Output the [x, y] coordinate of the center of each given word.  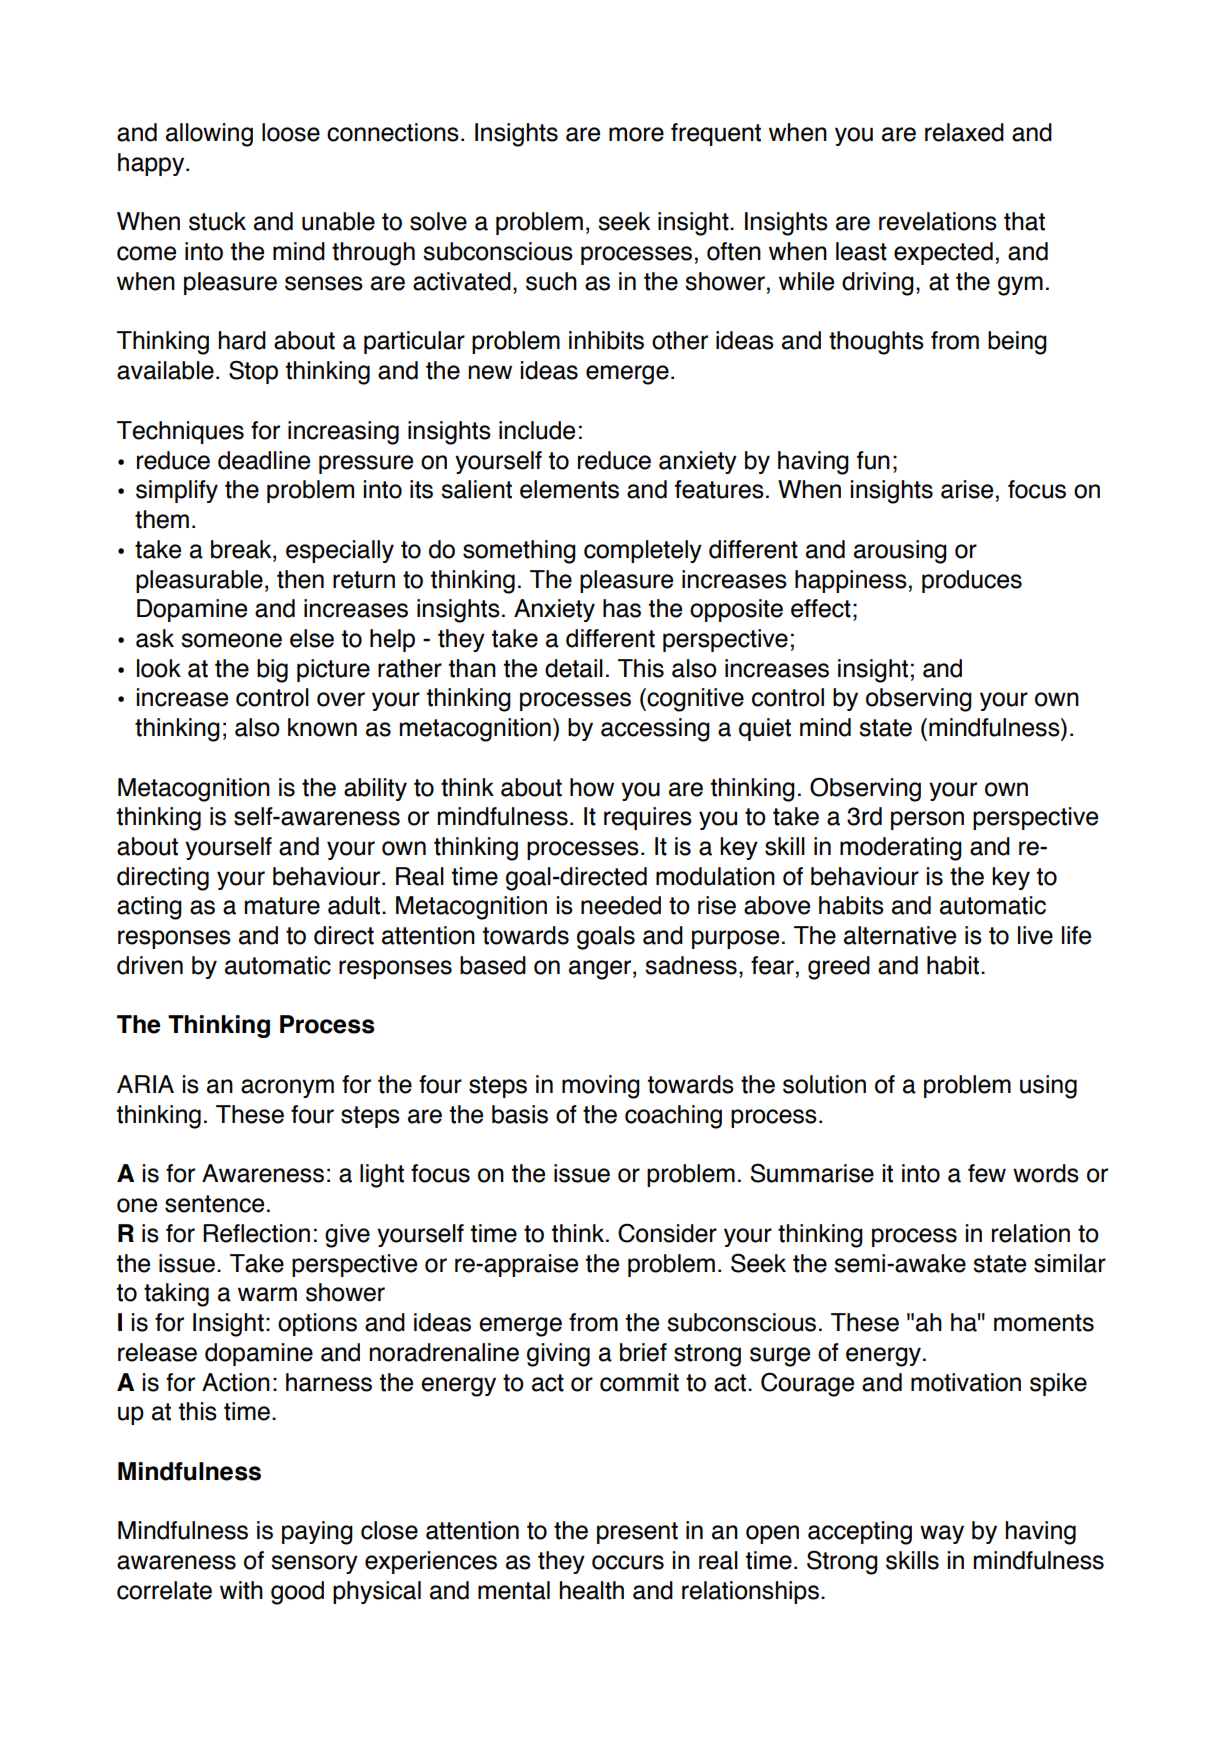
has [622, 608]
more [636, 134]
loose [291, 132]
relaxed [964, 132]
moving [601, 1087]
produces [972, 581]
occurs [628, 1562]
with [241, 1590]
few [987, 1173]
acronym [287, 1088]
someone [231, 640]
